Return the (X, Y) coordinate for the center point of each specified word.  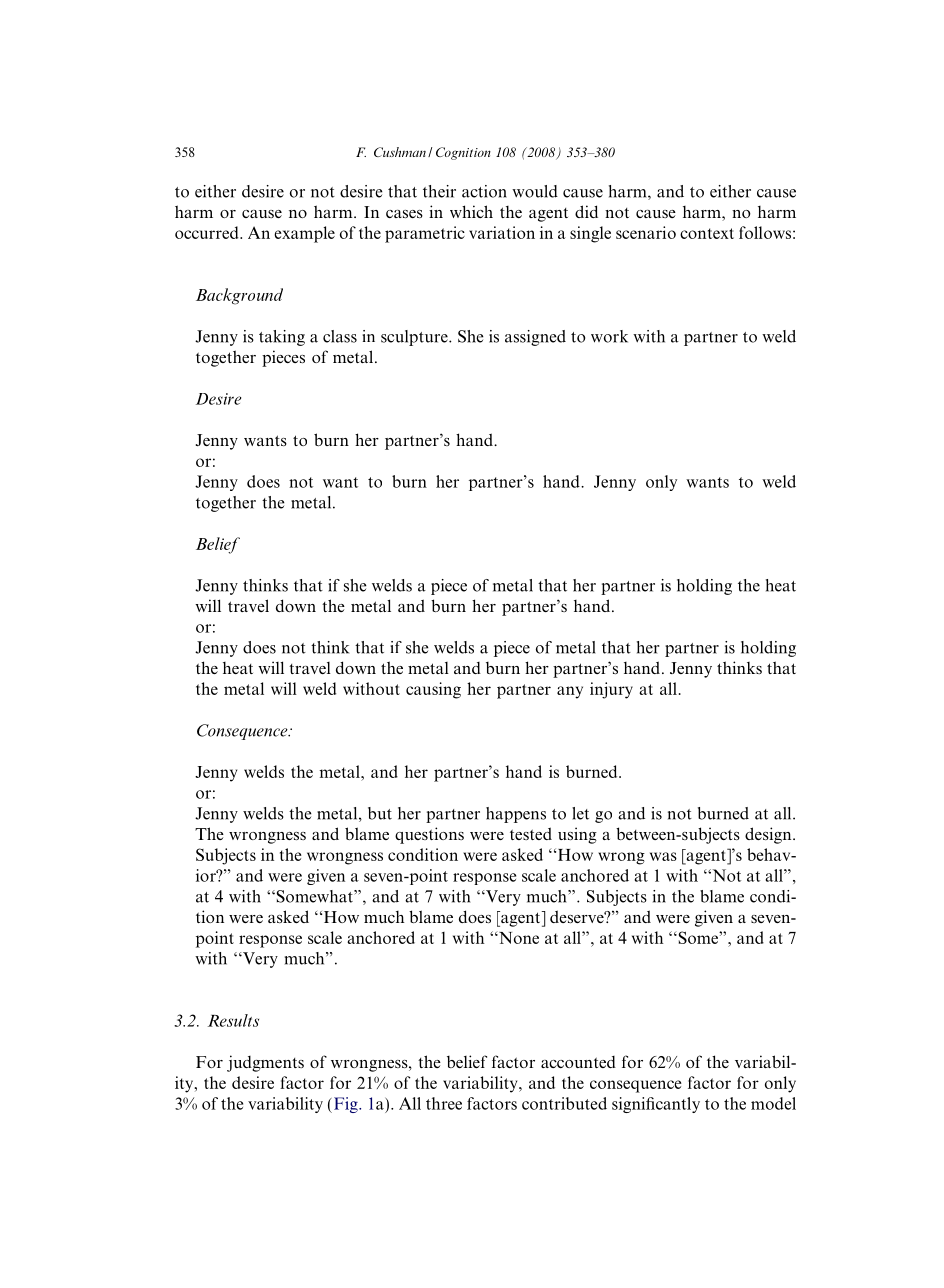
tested (531, 833)
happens (516, 815)
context (707, 233)
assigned (535, 338)
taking (282, 338)
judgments (265, 1063)
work (609, 336)
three (444, 1103)
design (769, 835)
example (304, 234)
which (471, 211)
